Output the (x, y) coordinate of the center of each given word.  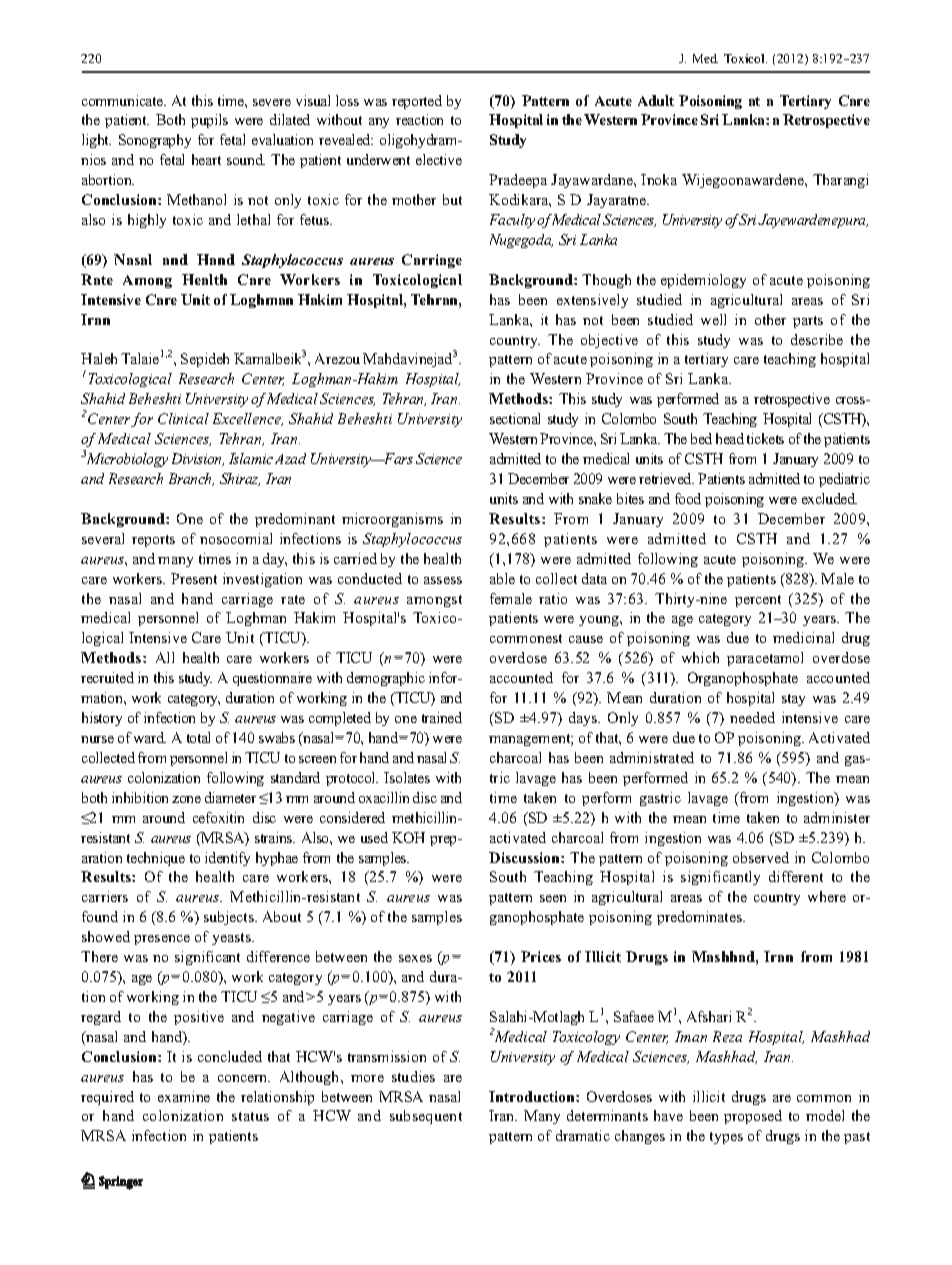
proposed (753, 1117)
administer (837, 817)
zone (186, 799)
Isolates (407, 777)
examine (184, 1096)
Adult (656, 100)
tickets (765, 438)
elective (439, 159)
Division (198, 459)
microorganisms (392, 520)
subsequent (426, 1117)
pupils (209, 121)
